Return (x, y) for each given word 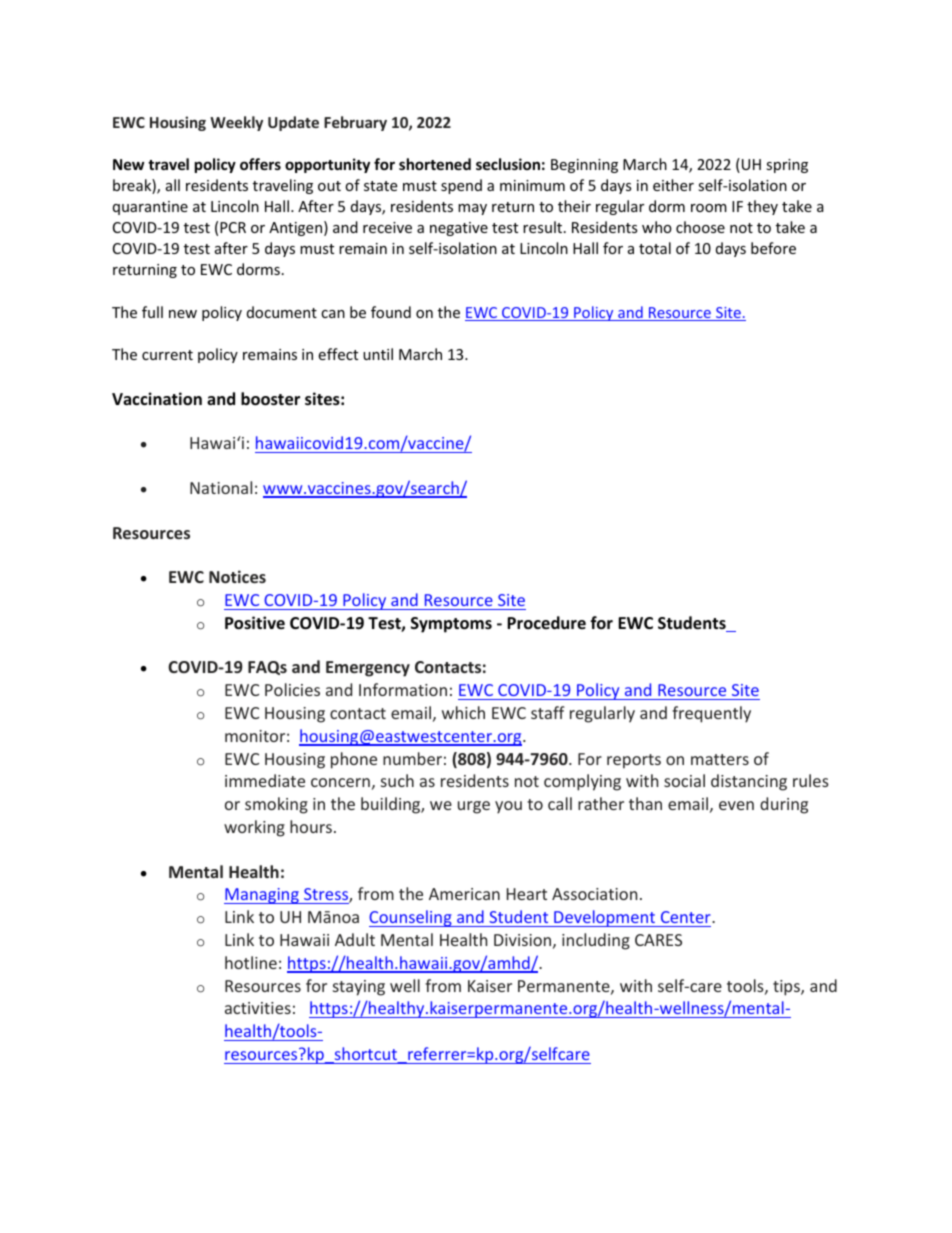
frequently (711, 714)
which (463, 712)
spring (787, 166)
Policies (292, 689)
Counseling (411, 918)
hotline (251, 962)
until (378, 354)
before (773, 248)
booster (270, 399)
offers (260, 164)
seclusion (508, 164)
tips (787, 988)
